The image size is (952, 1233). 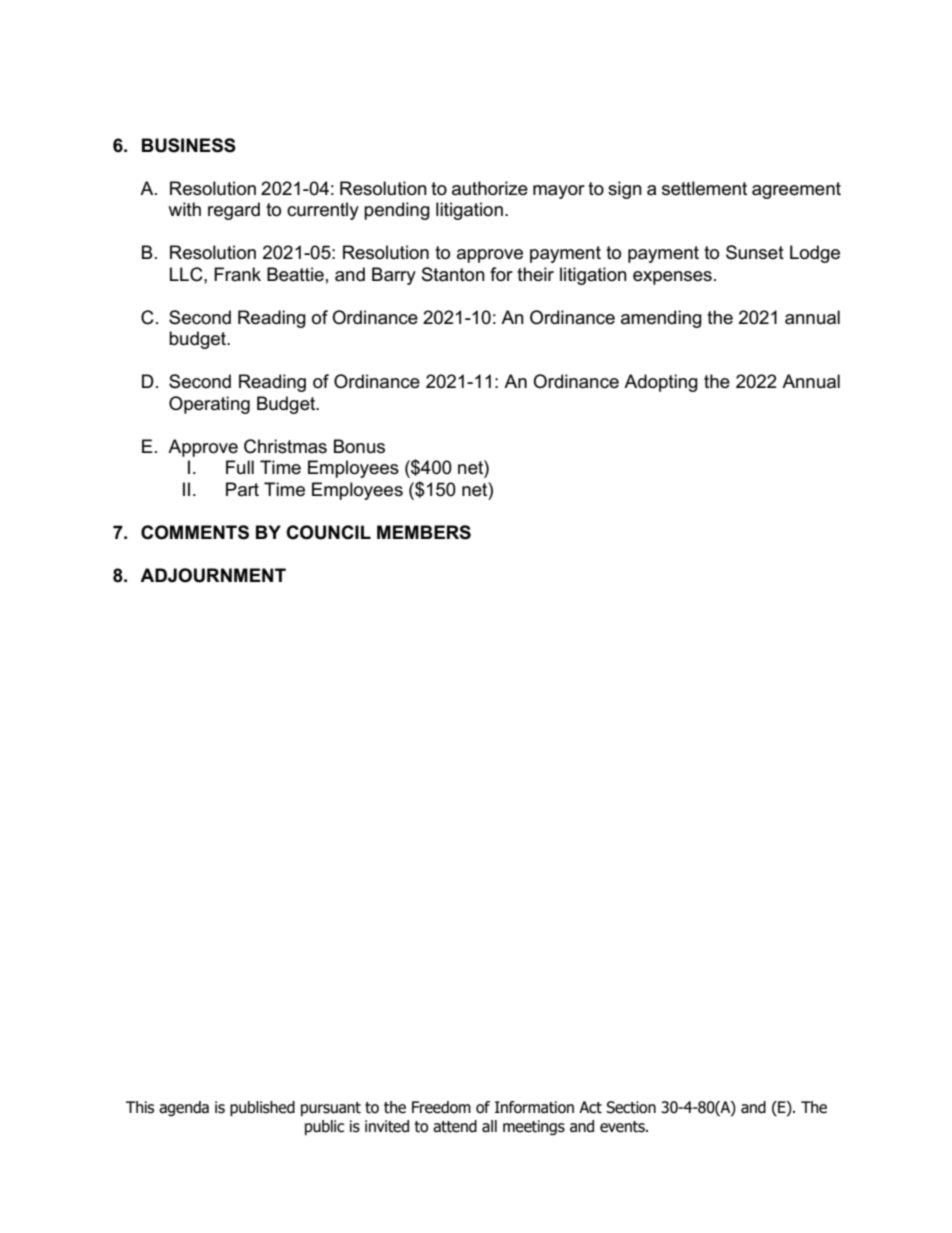 What do you see at coordinates (184, 1108) in the screenshot?
I see `agenda` at bounding box center [184, 1108].
